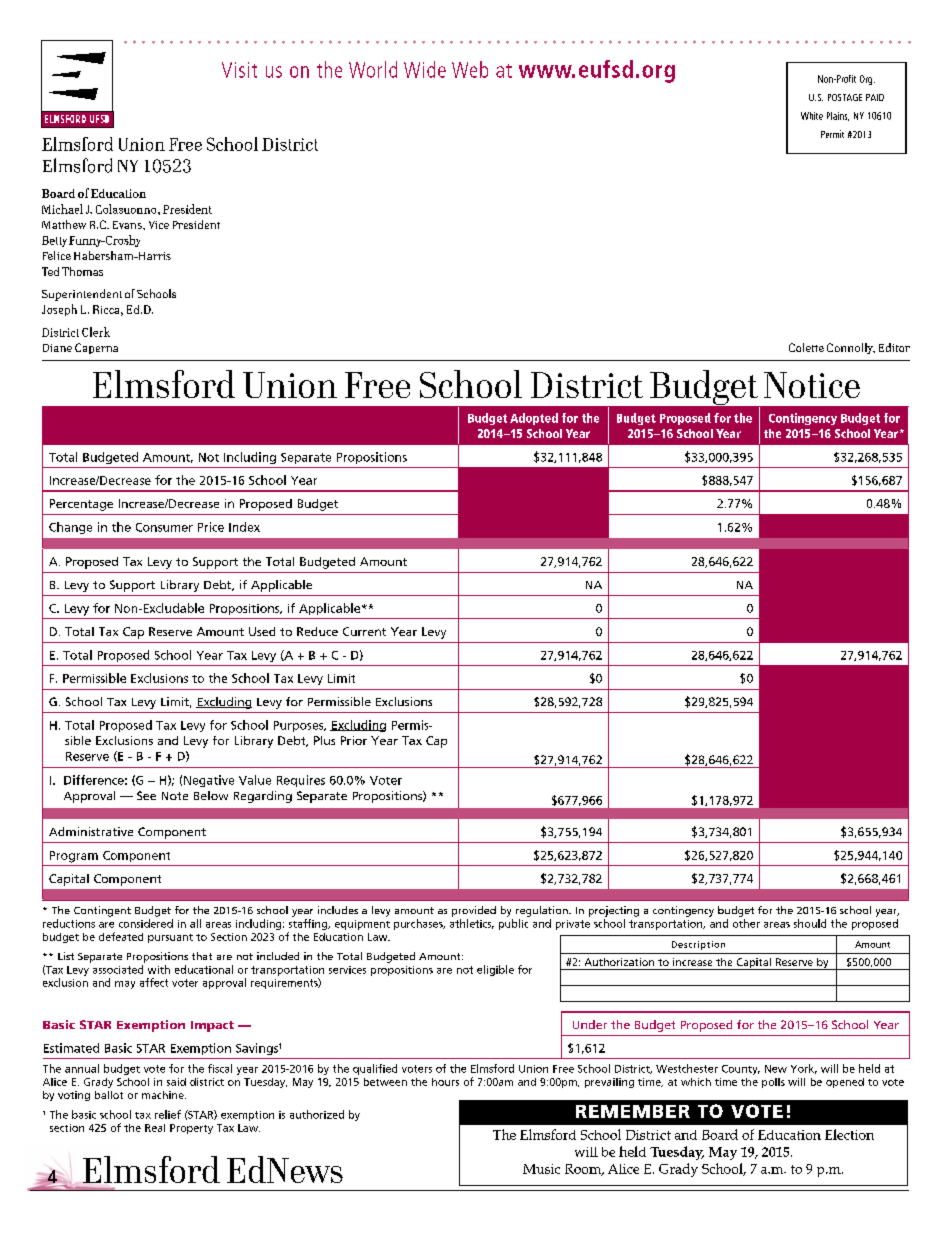  Describe the element at coordinates (470, 69) in the image. I see `Web` at that location.
